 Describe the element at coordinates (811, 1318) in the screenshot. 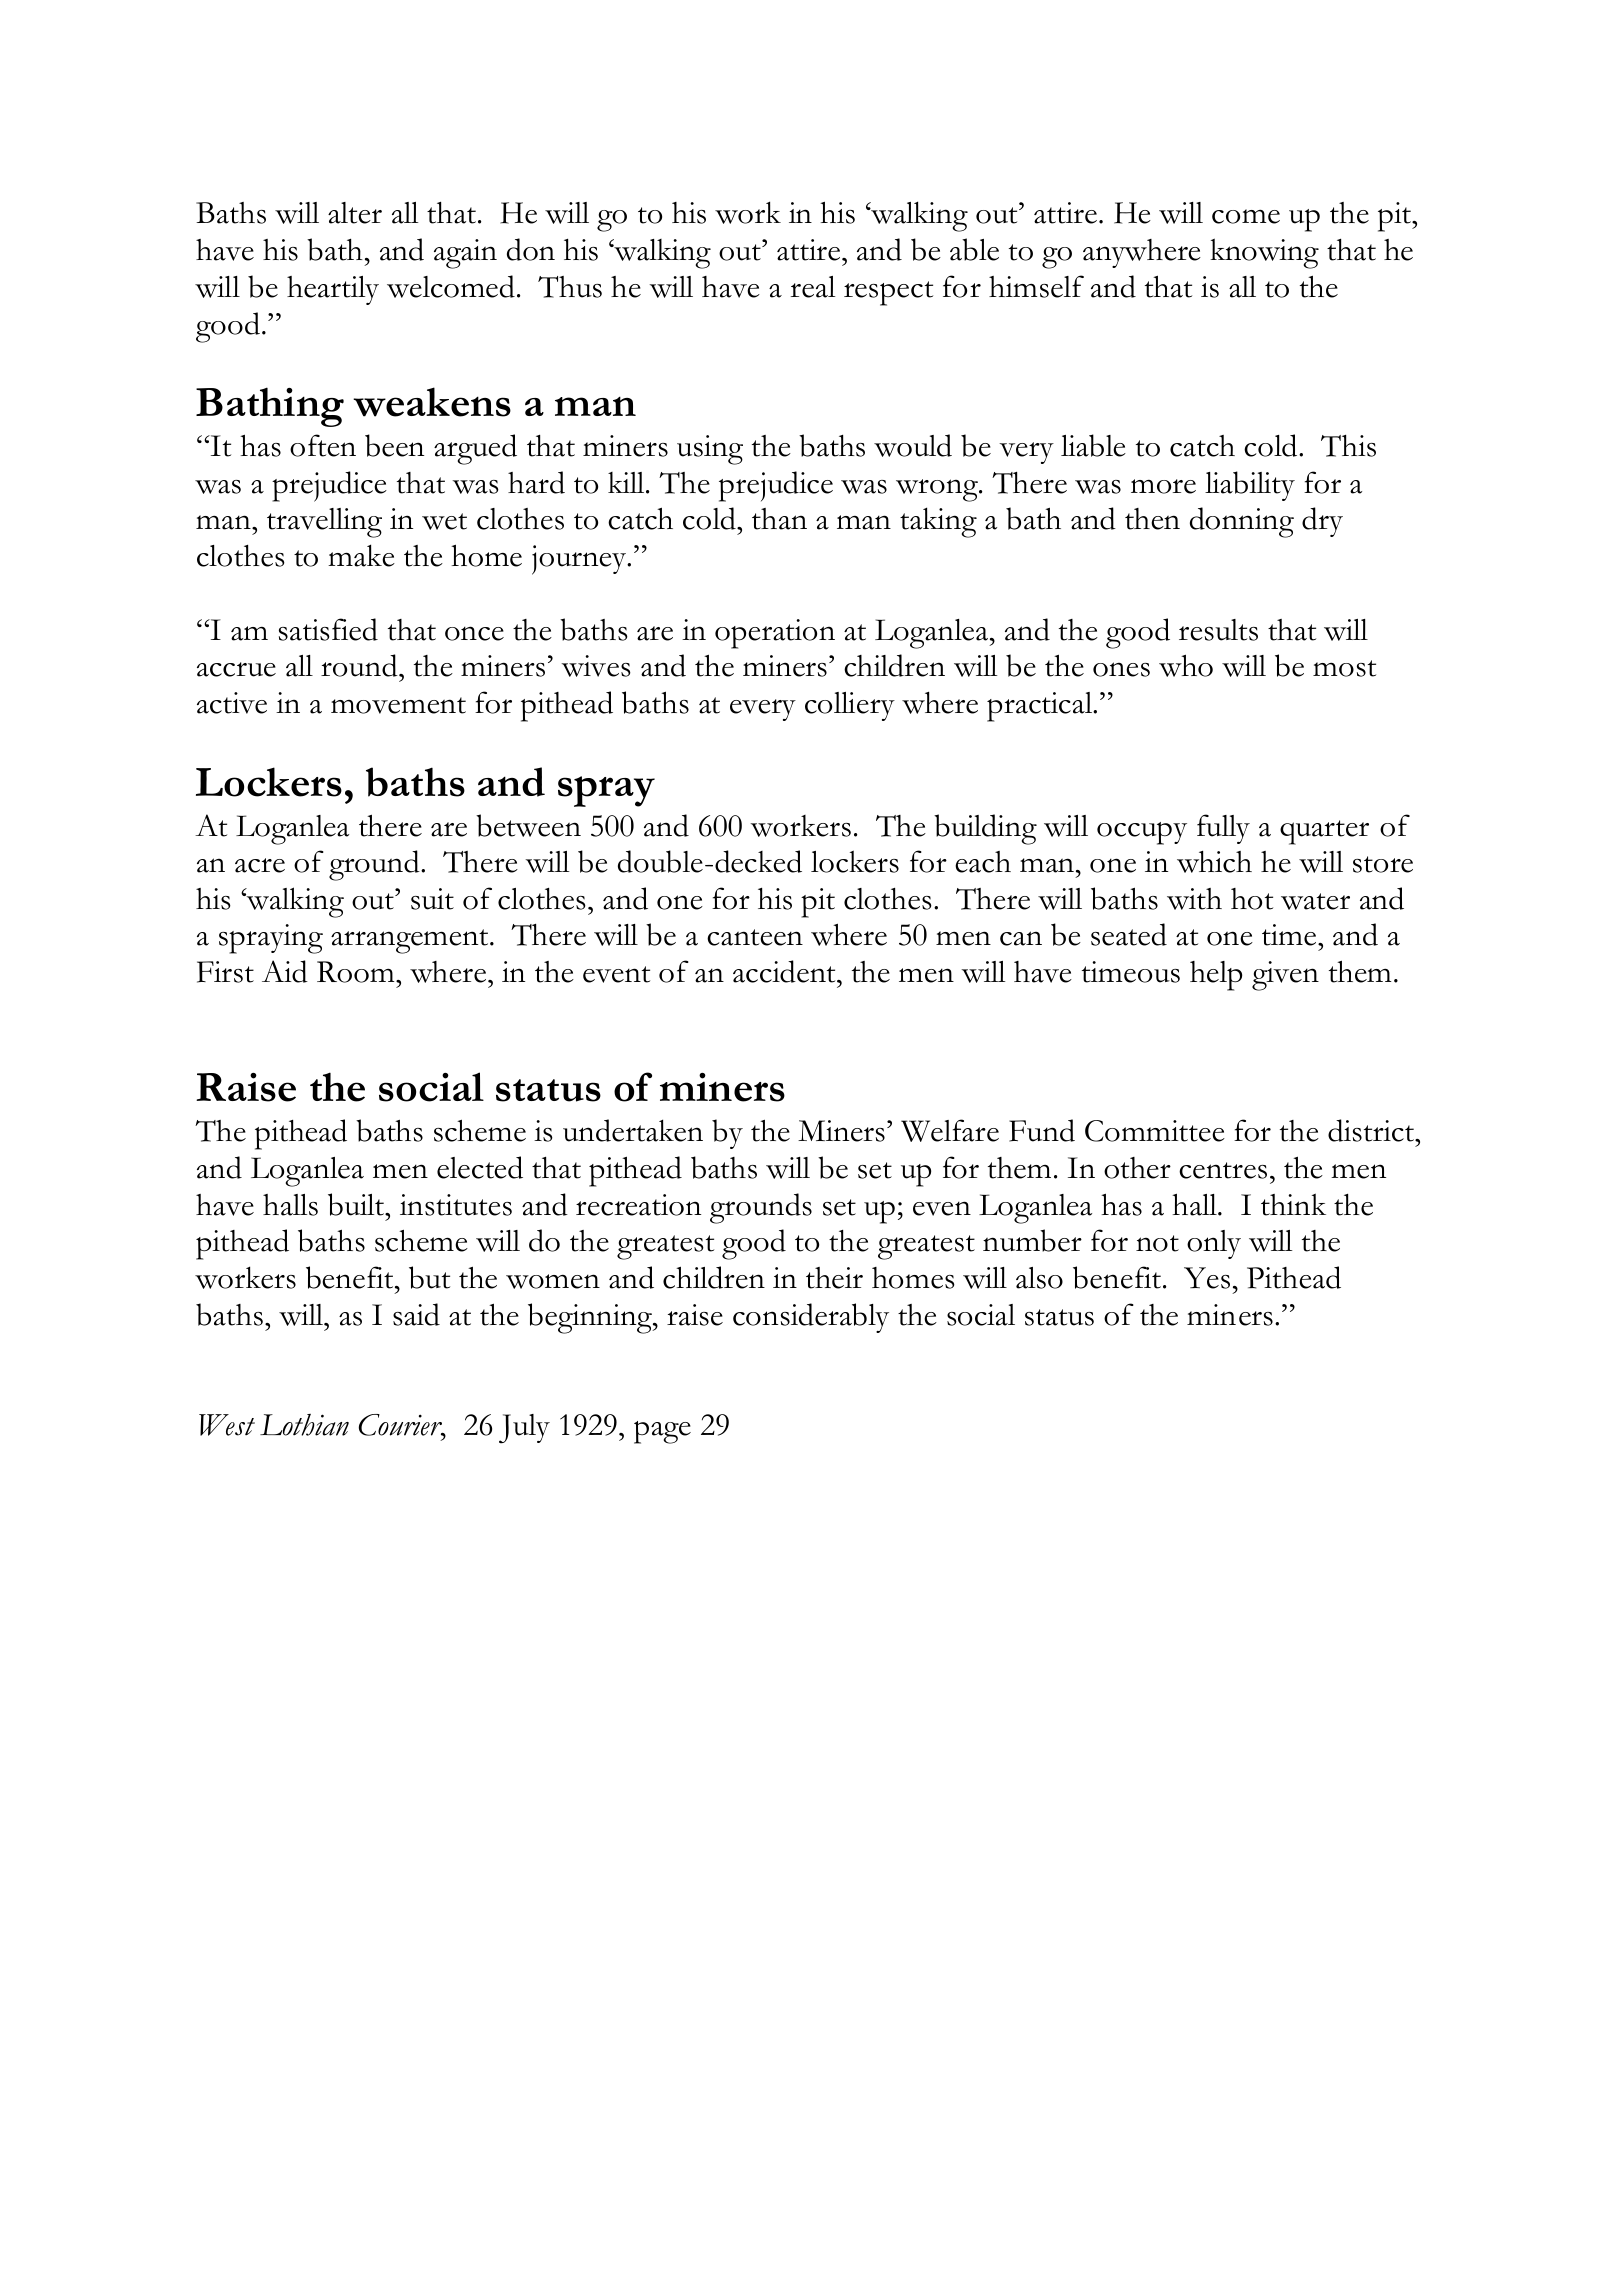

I see `considerably` at that location.
